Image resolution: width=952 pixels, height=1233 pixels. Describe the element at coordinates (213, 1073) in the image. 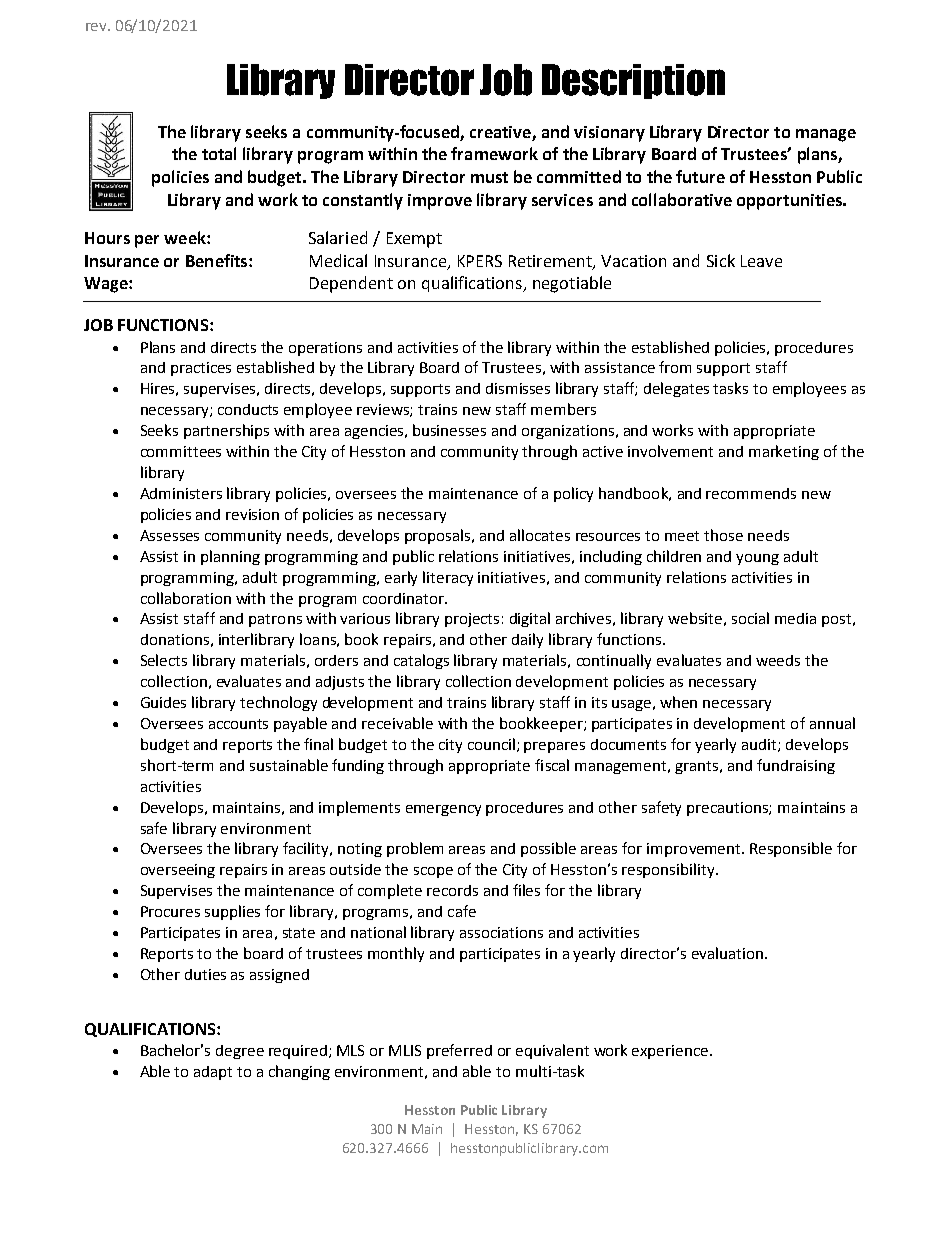

I see `adapt` at that location.
